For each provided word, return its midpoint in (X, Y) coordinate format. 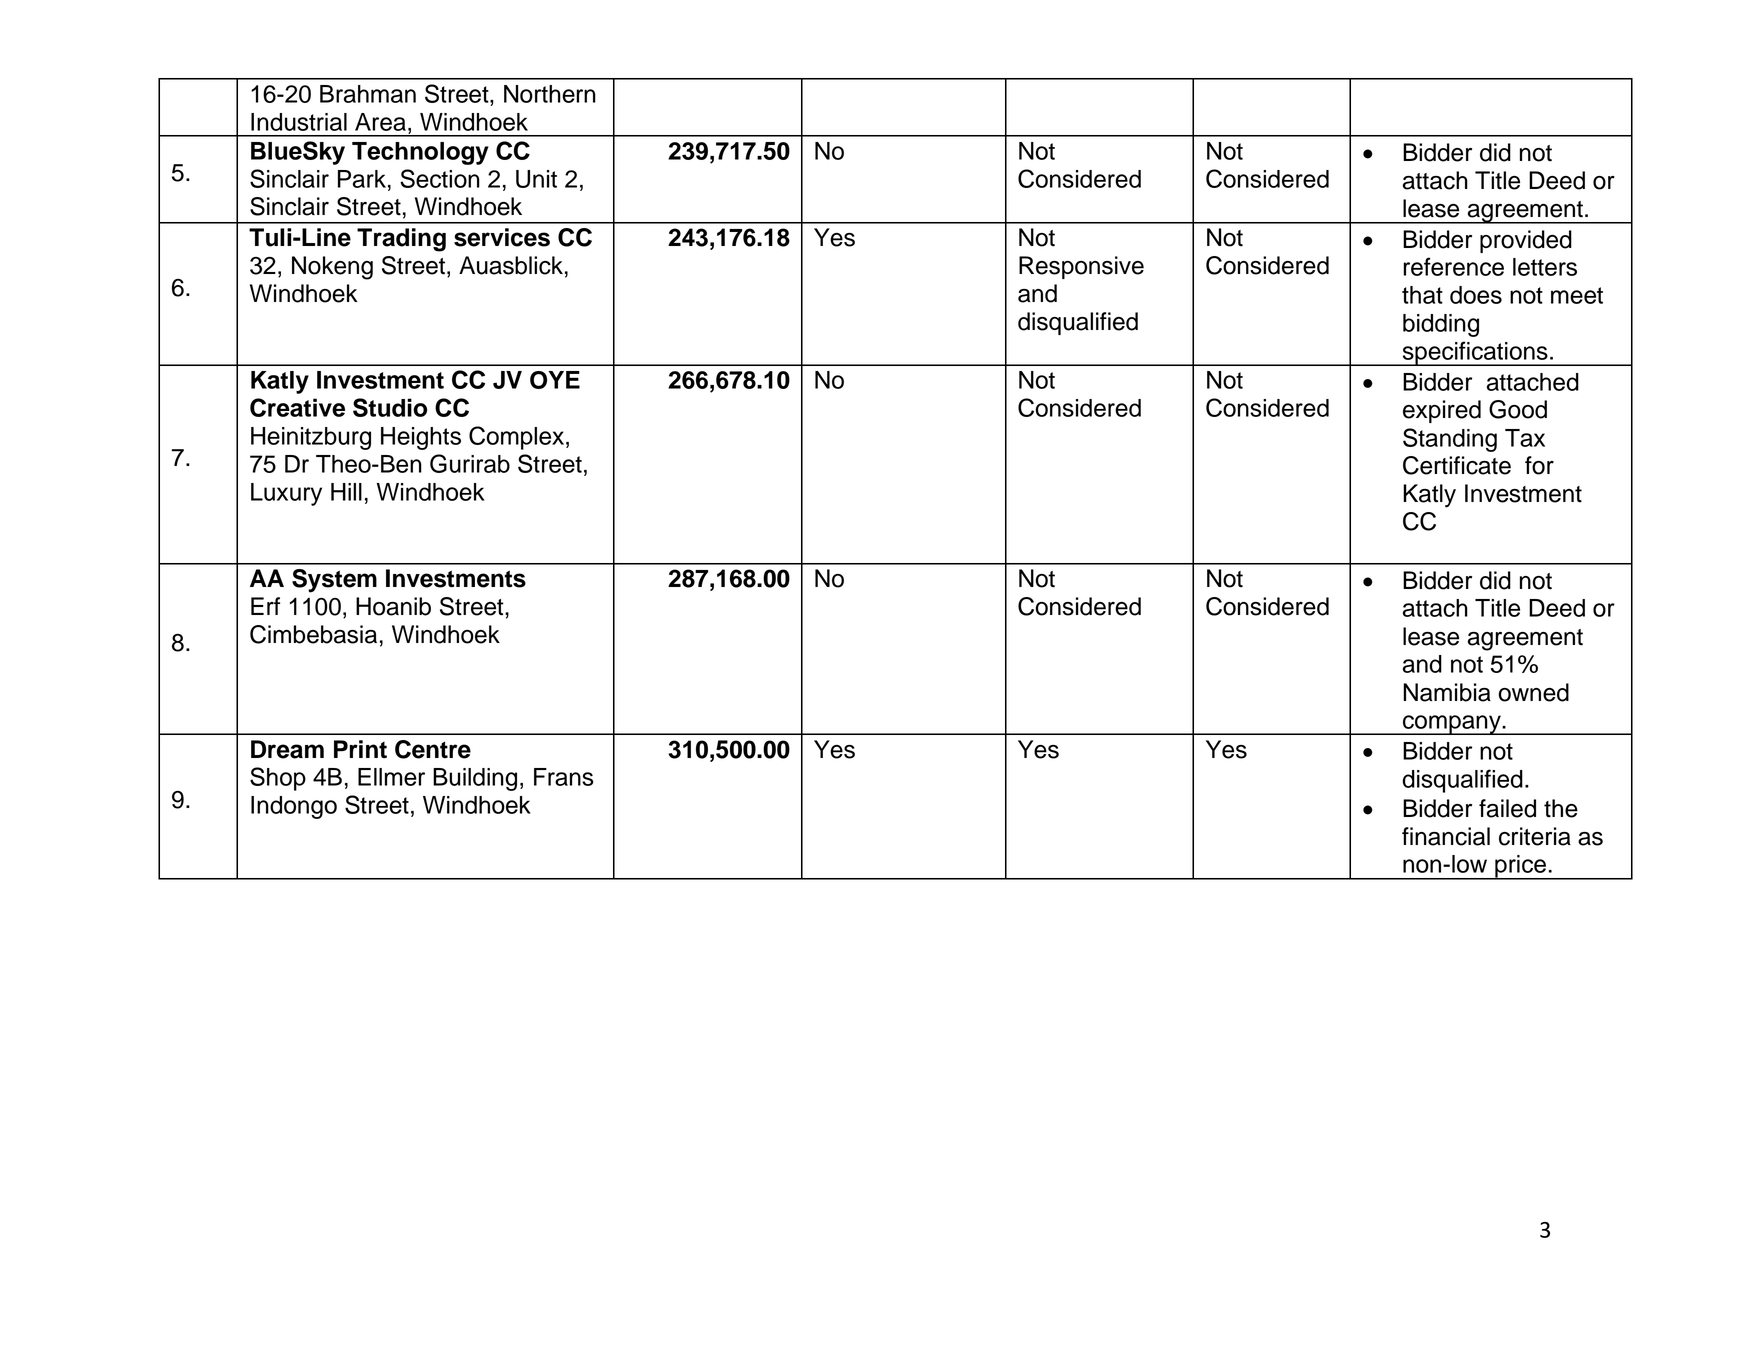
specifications (1475, 353)
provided (1526, 241)
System (334, 581)
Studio (390, 407)
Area (380, 122)
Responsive (1081, 267)
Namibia (1447, 692)
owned (1533, 692)
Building (475, 779)
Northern (550, 94)
